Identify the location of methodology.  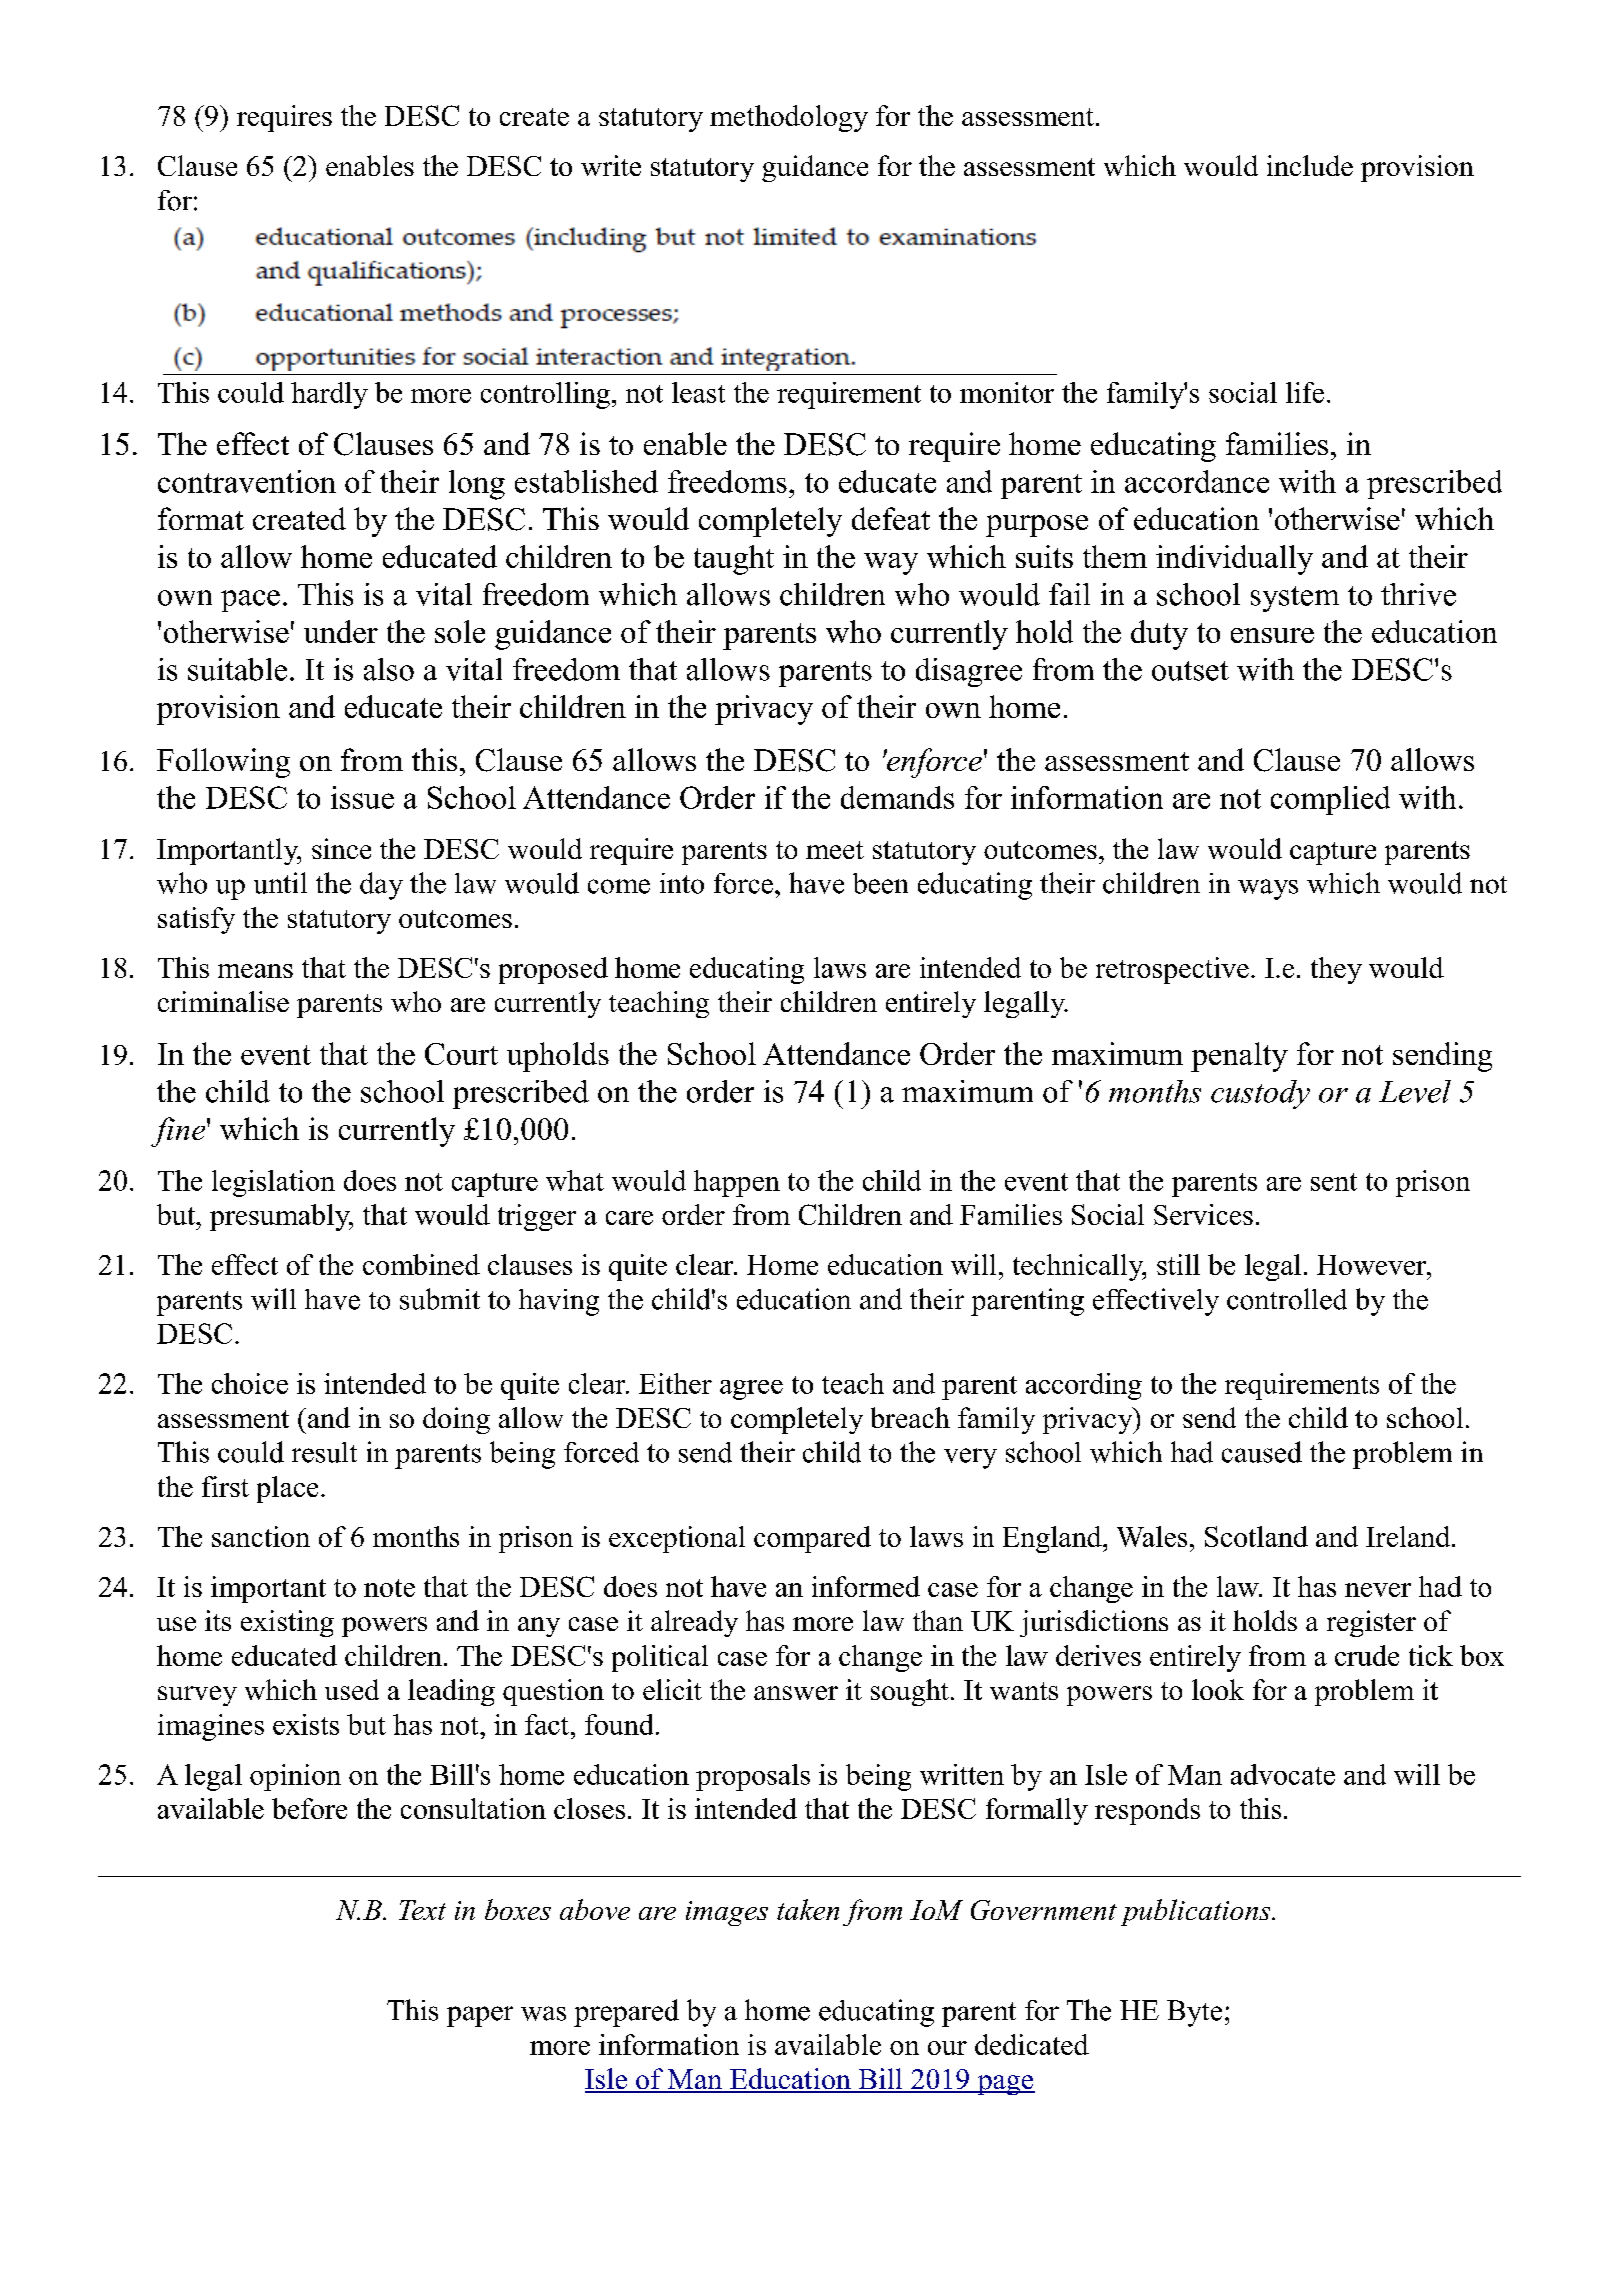
(789, 118).
